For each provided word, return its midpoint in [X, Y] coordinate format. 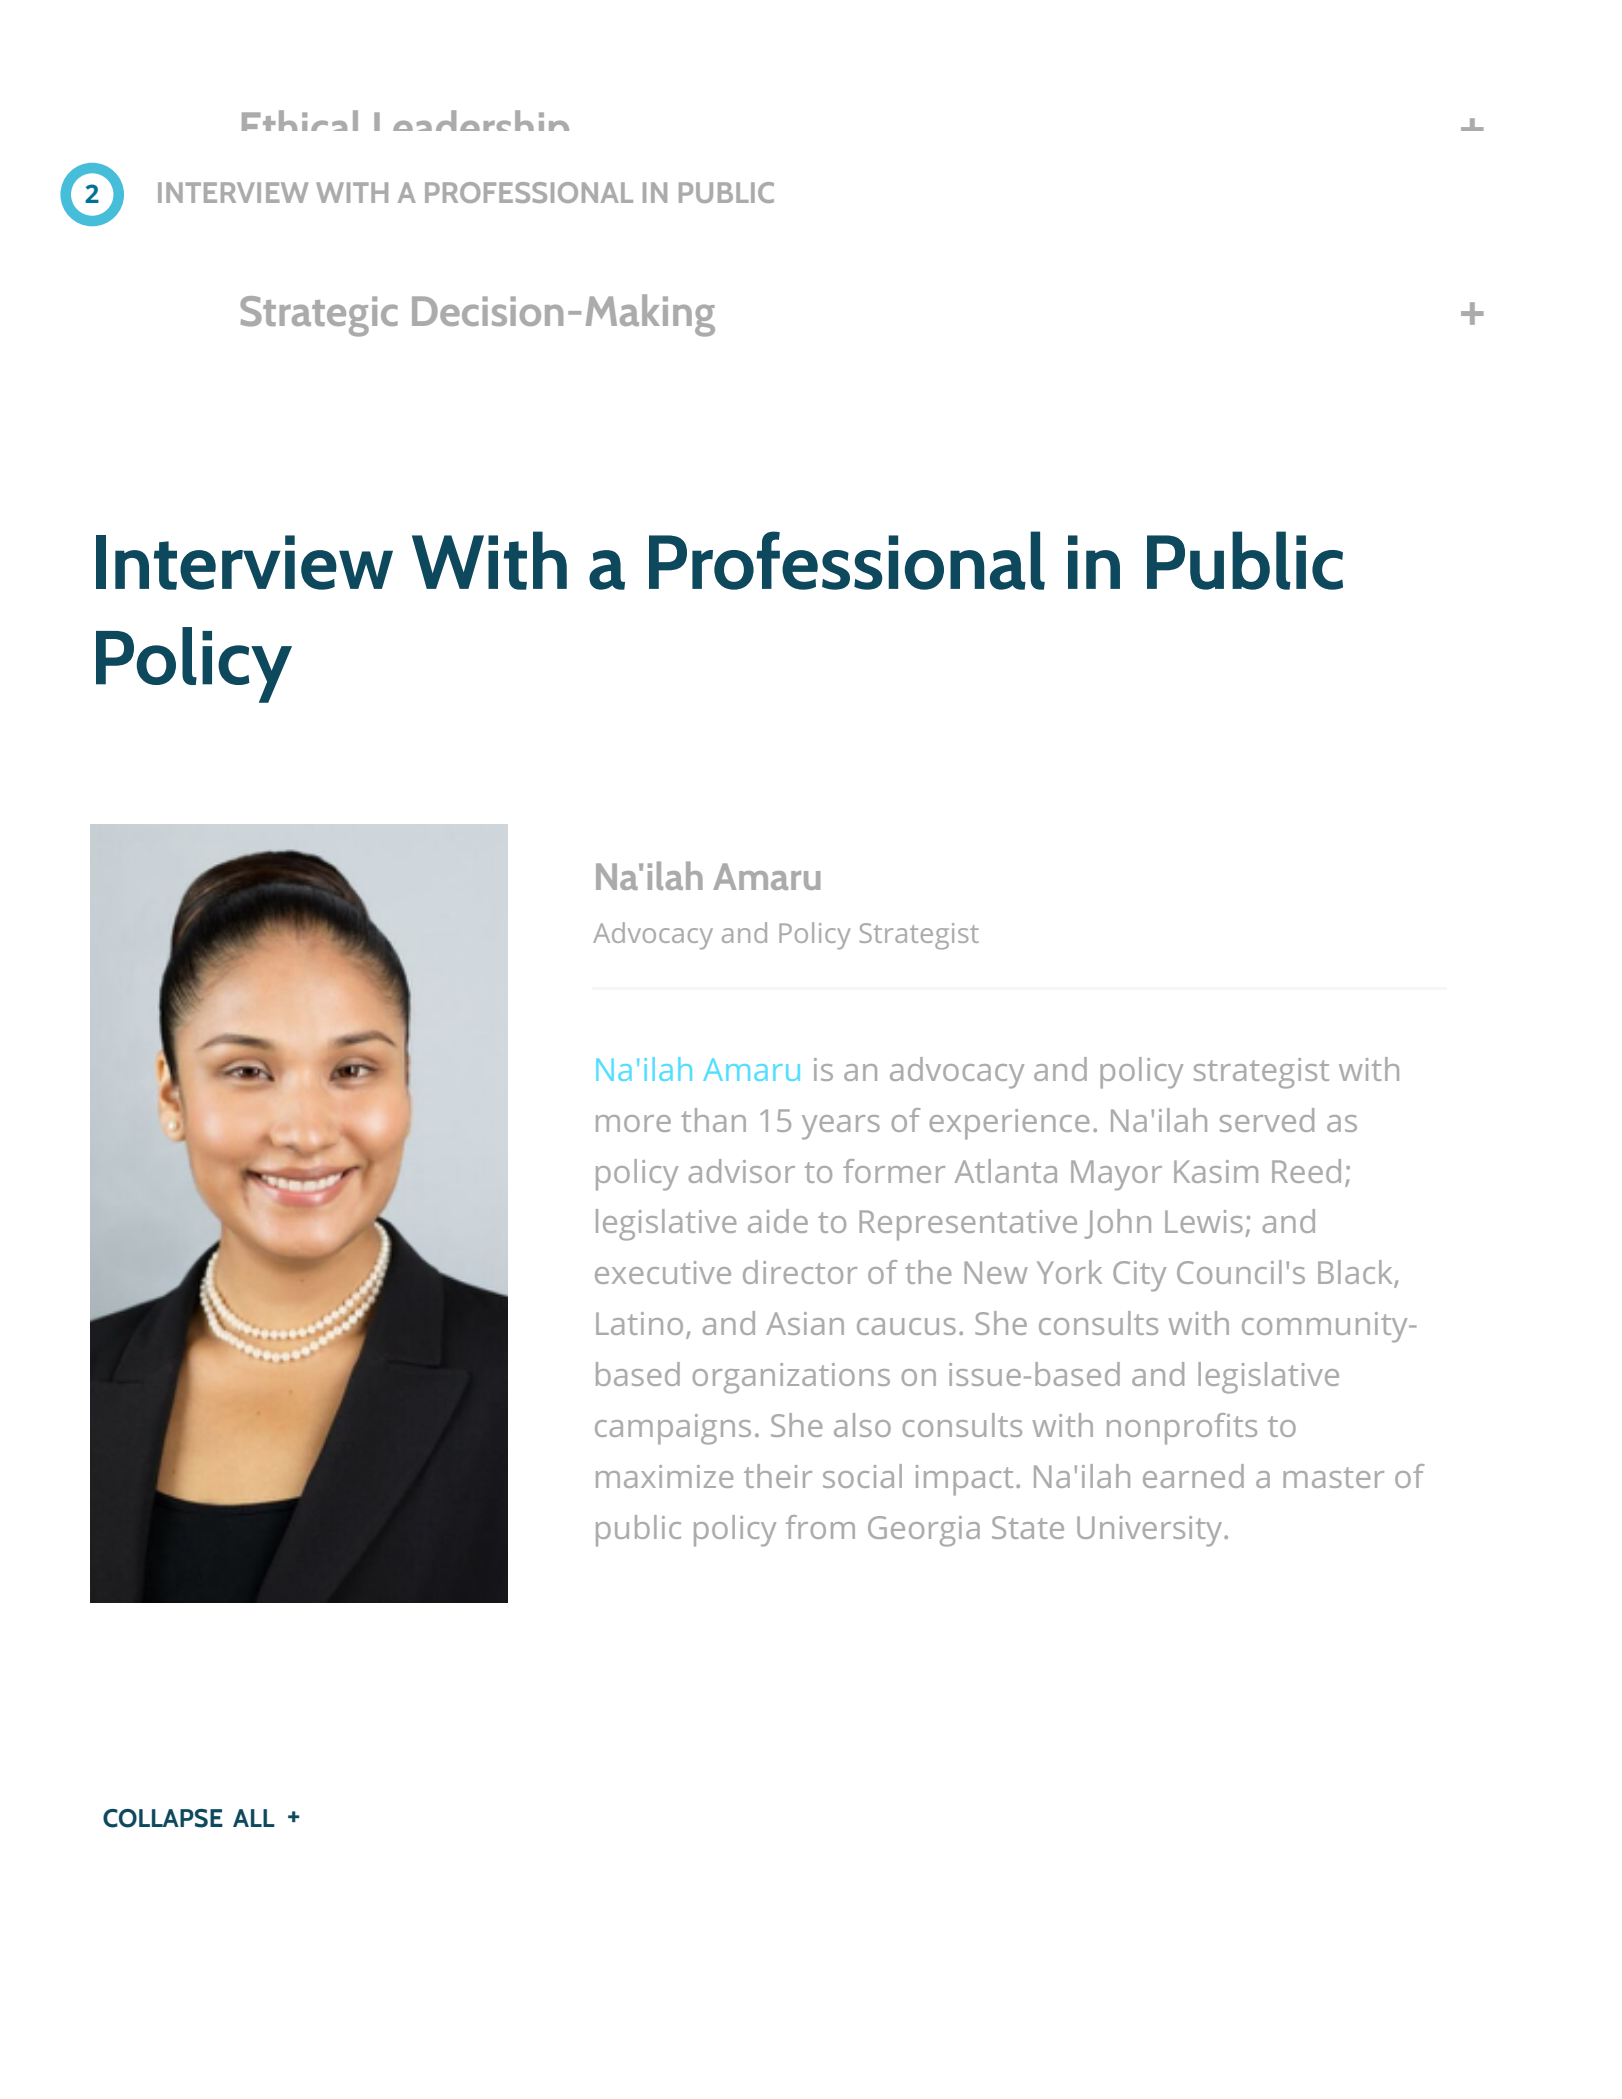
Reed [1306, 1171]
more [633, 1123]
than [713, 1120]
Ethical [300, 120]
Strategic [319, 316]
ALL [254, 1818]
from [820, 1527]
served [1267, 1120]
